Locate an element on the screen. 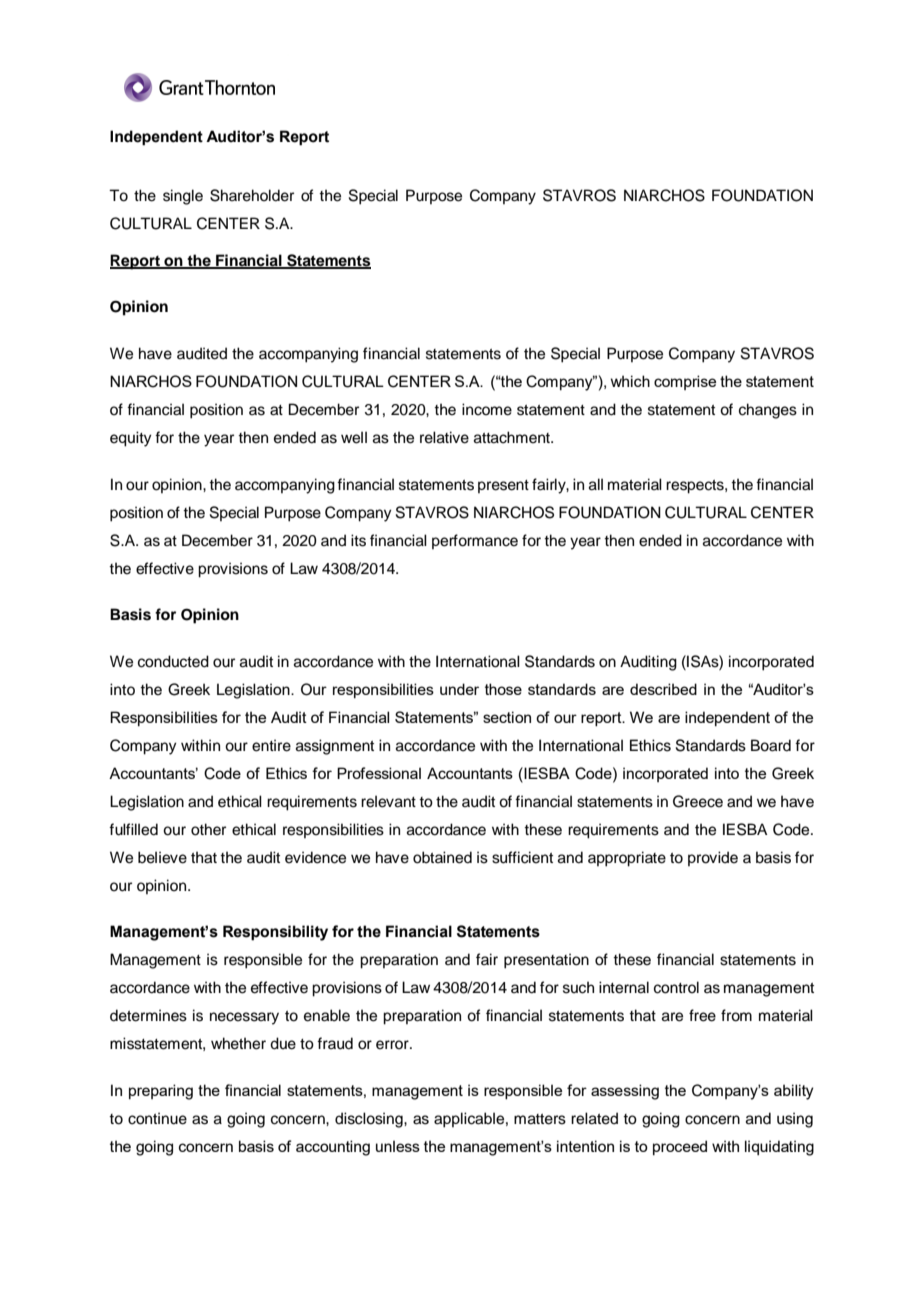 This screenshot has height=1308, width=924. single is located at coordinates (183, 197).
